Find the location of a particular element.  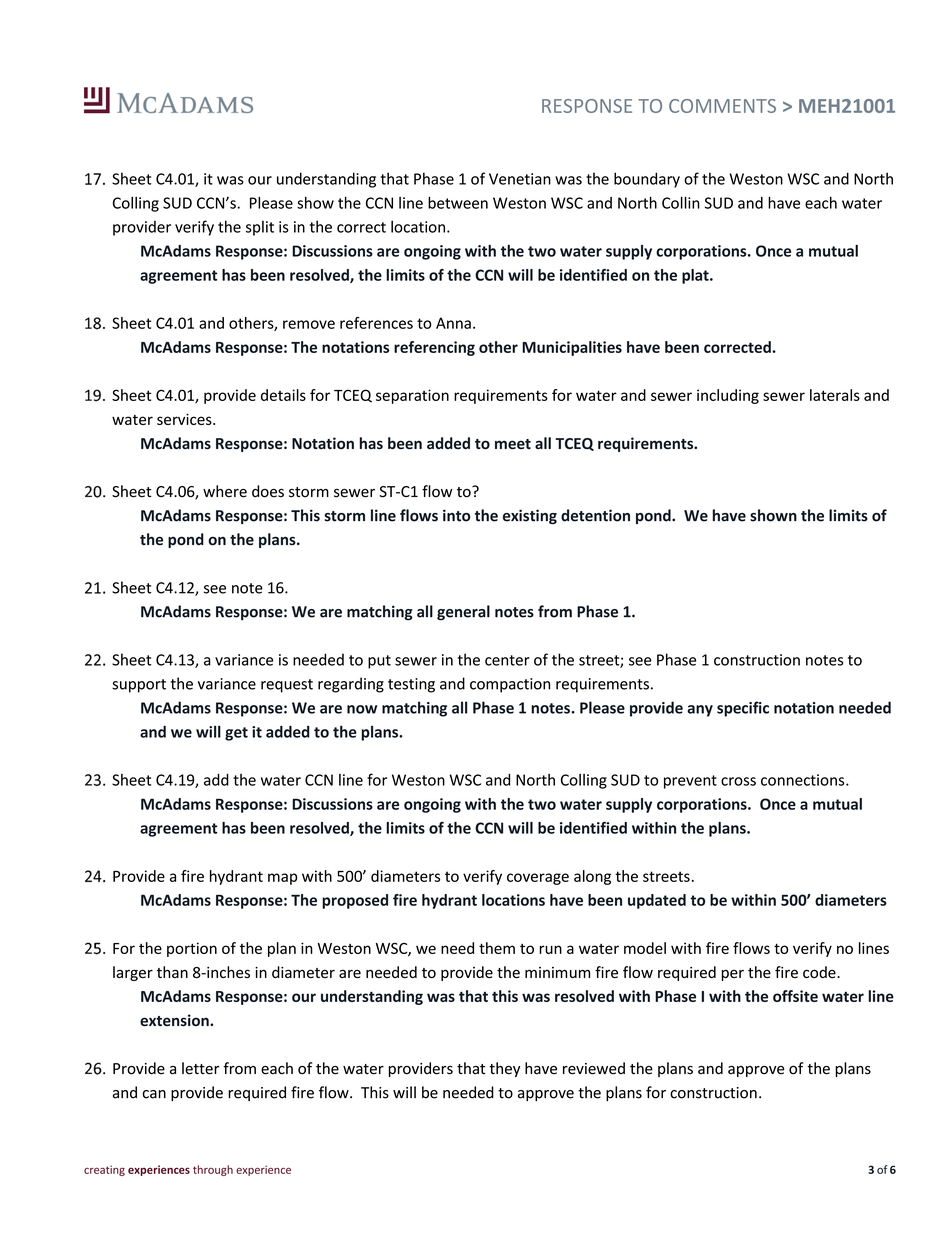

updated is located at coordinates (657, 901).
